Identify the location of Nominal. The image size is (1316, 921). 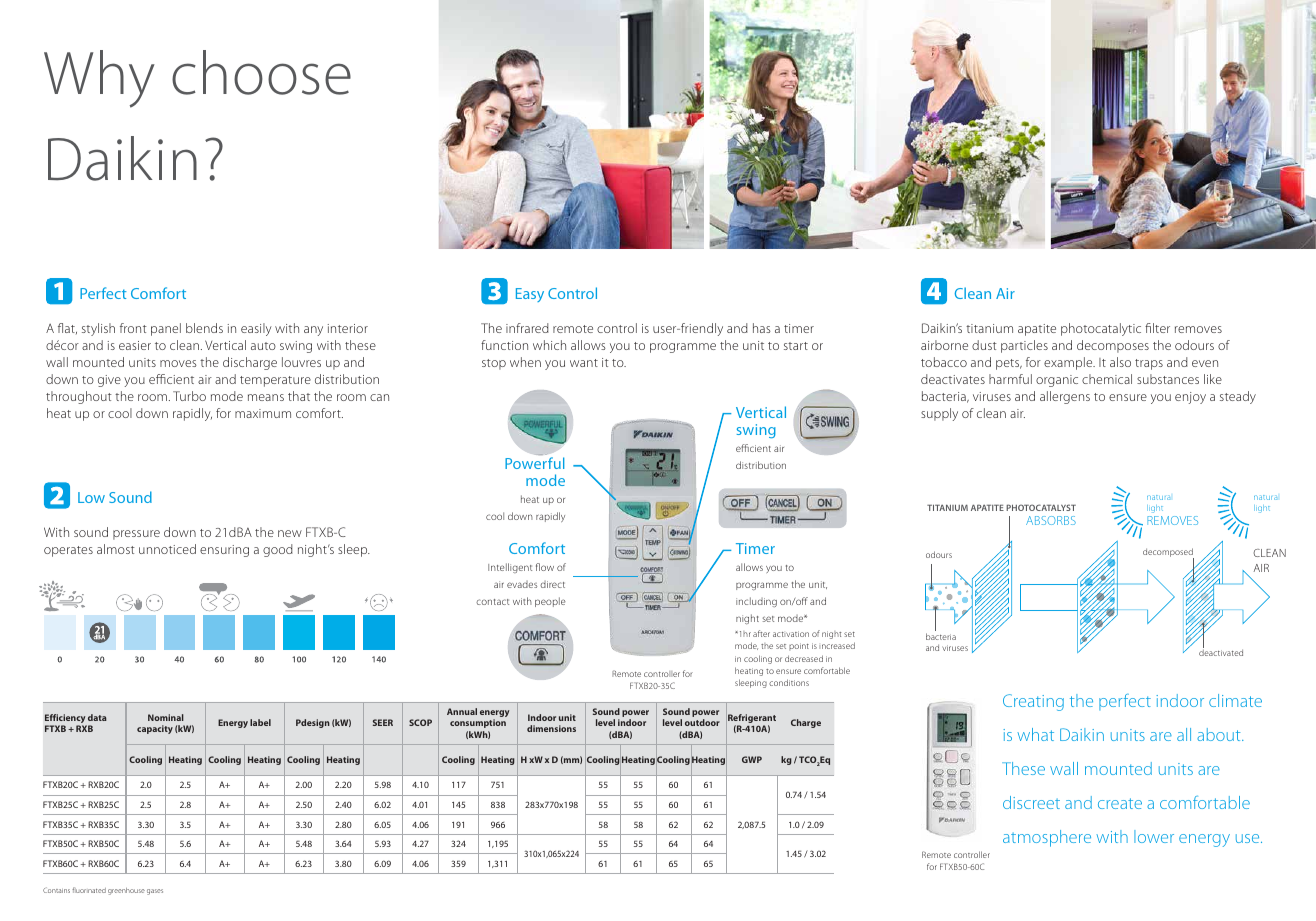
(166, 717).
